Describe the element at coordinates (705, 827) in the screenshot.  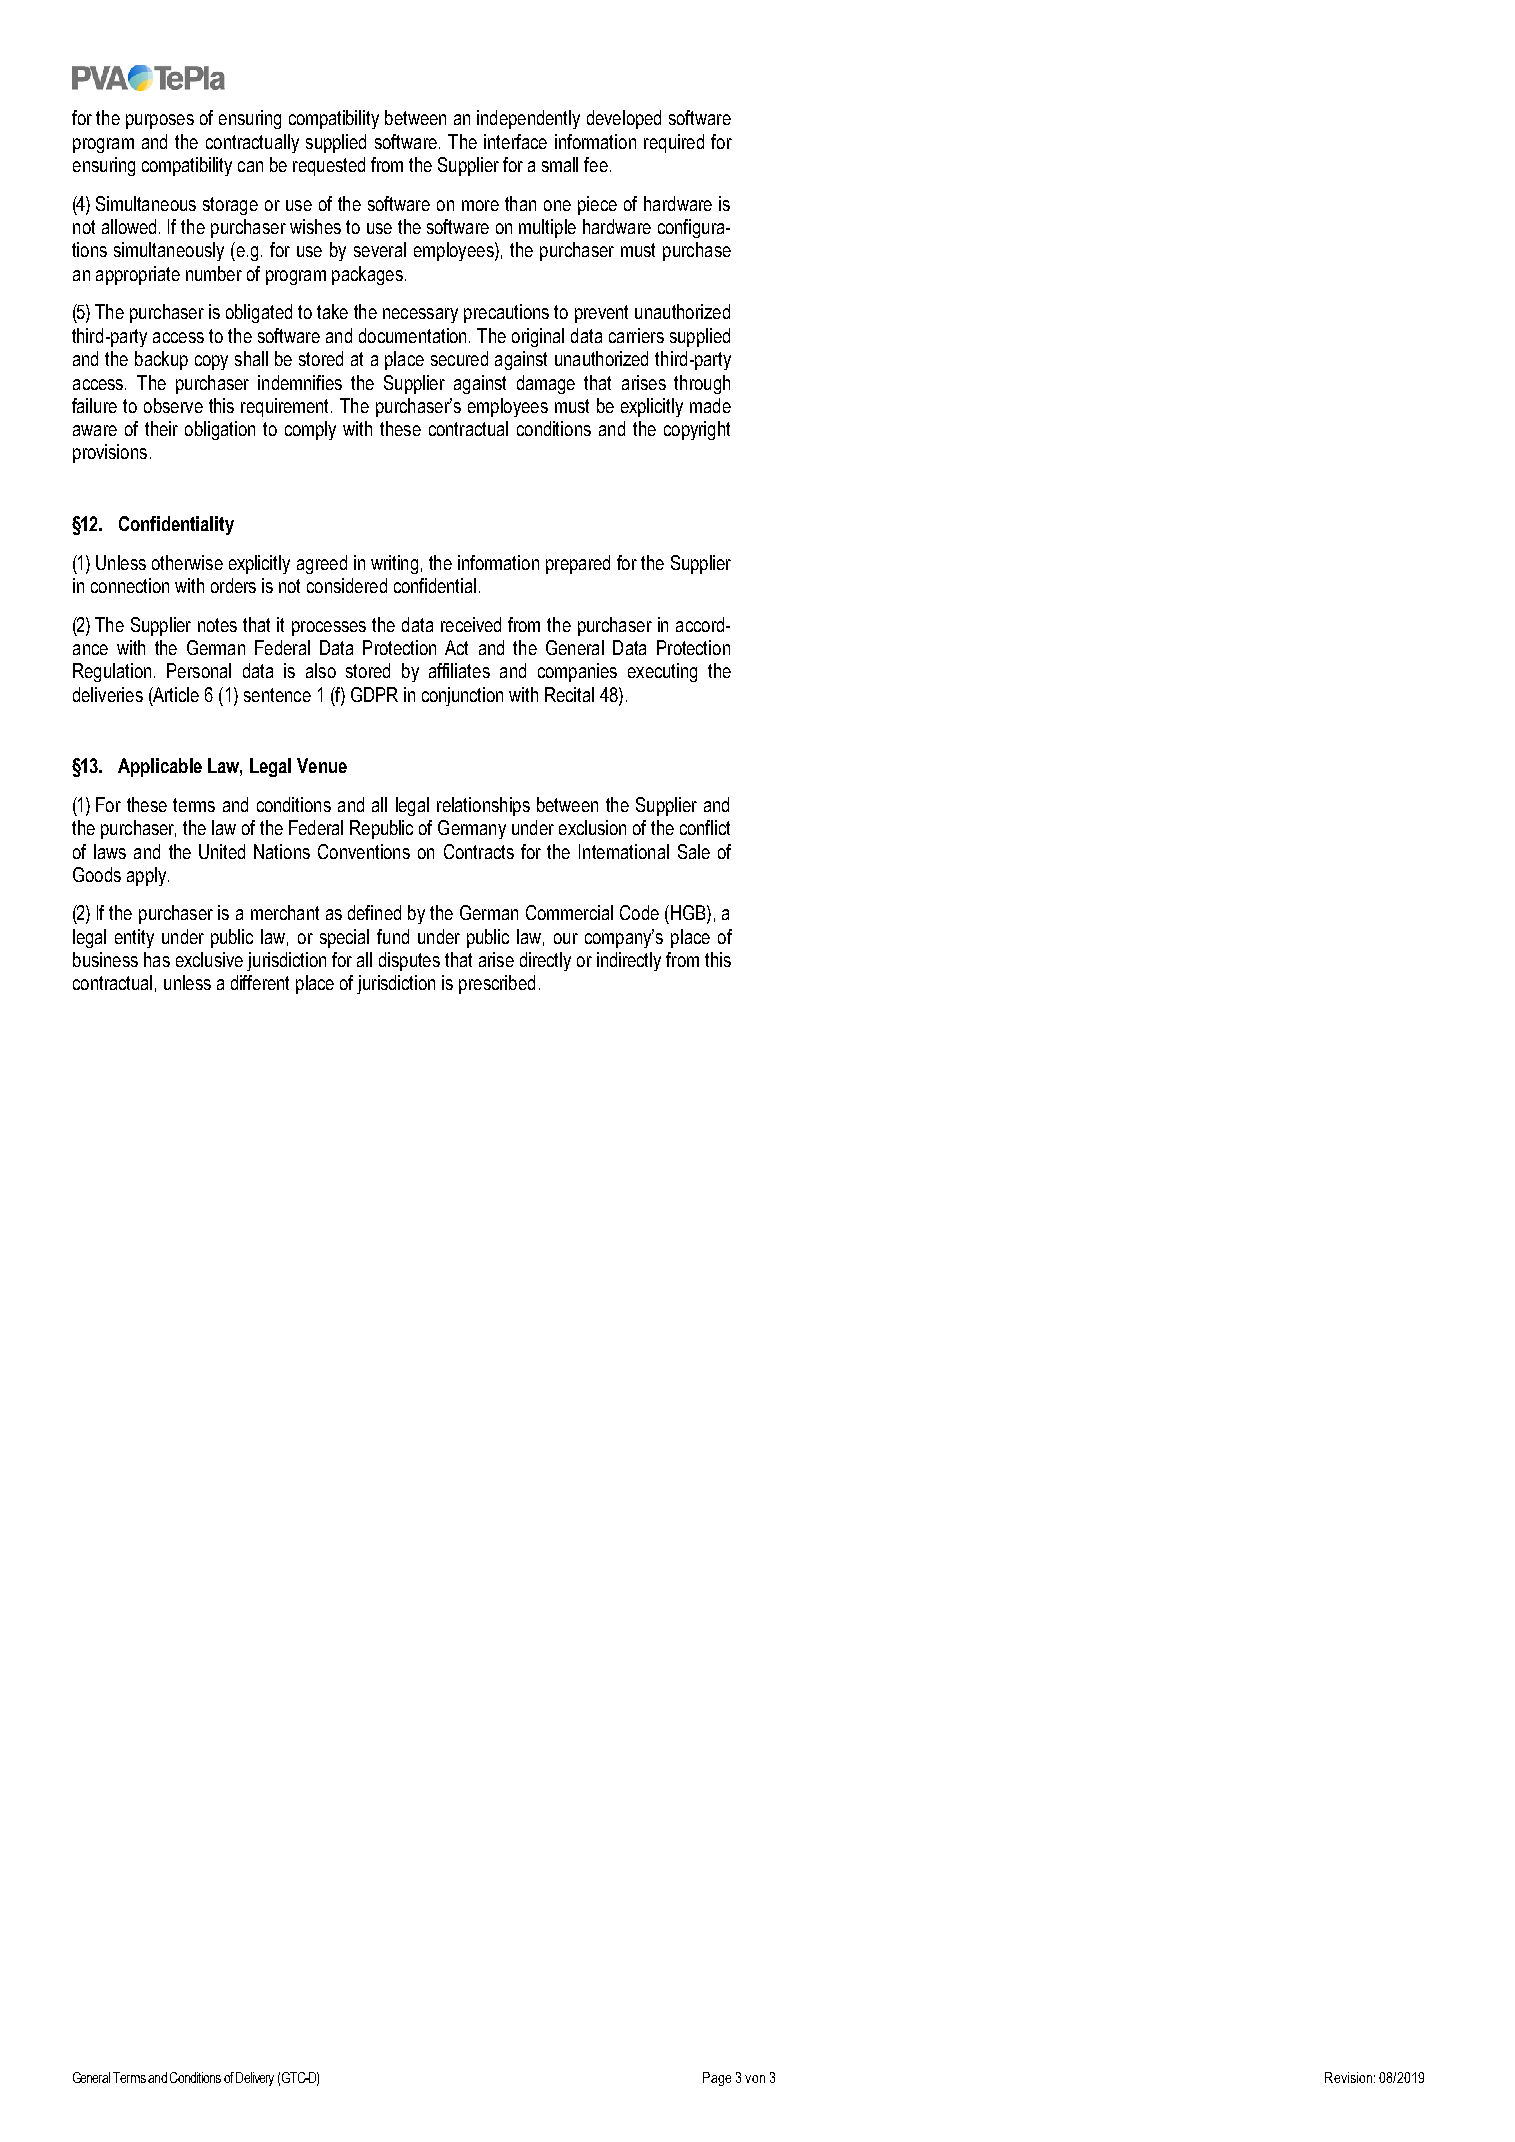
I see `conflict` at that location.
